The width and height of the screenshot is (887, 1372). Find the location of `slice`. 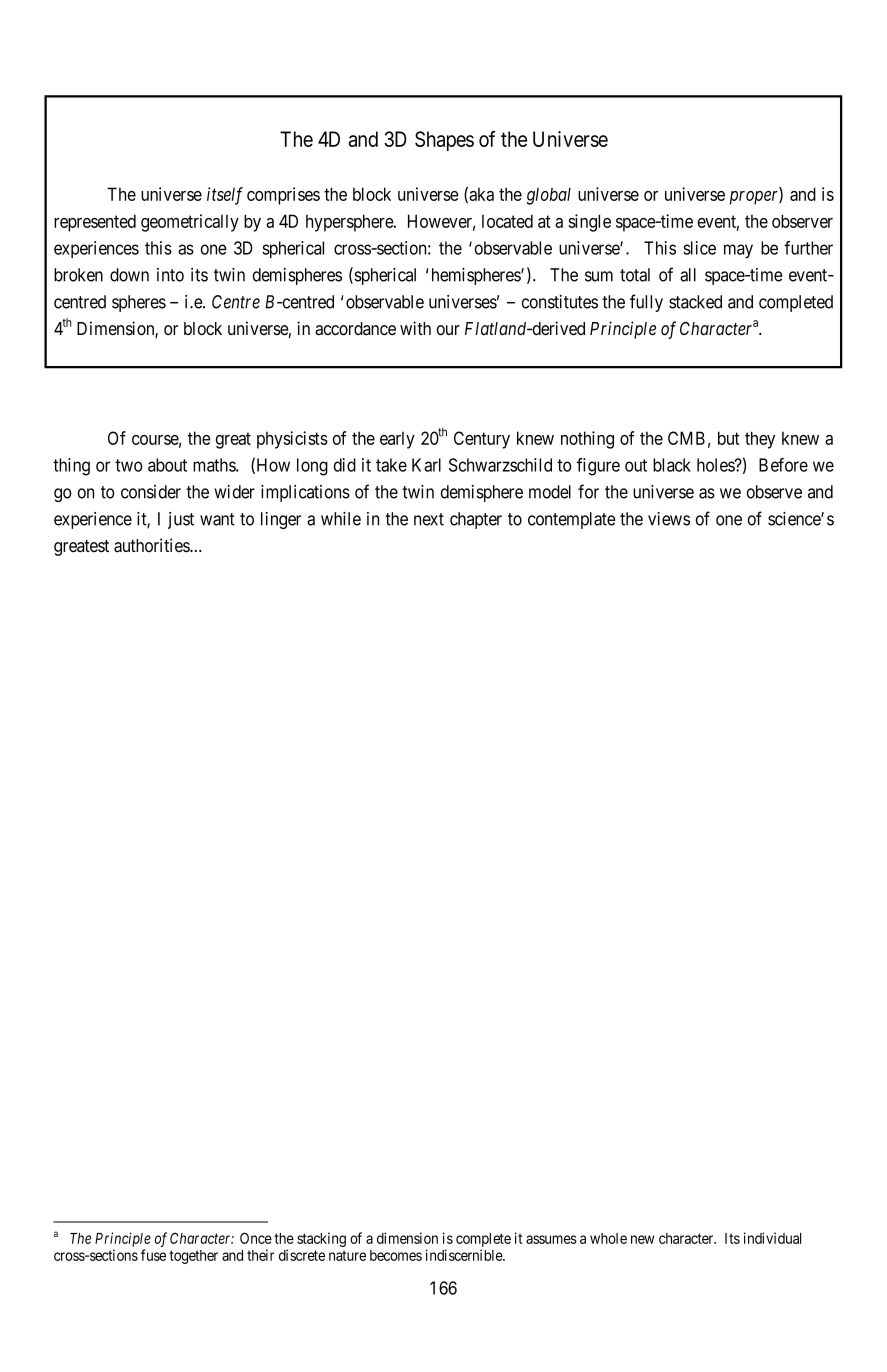

slice is located at coordinates (699, 248).
